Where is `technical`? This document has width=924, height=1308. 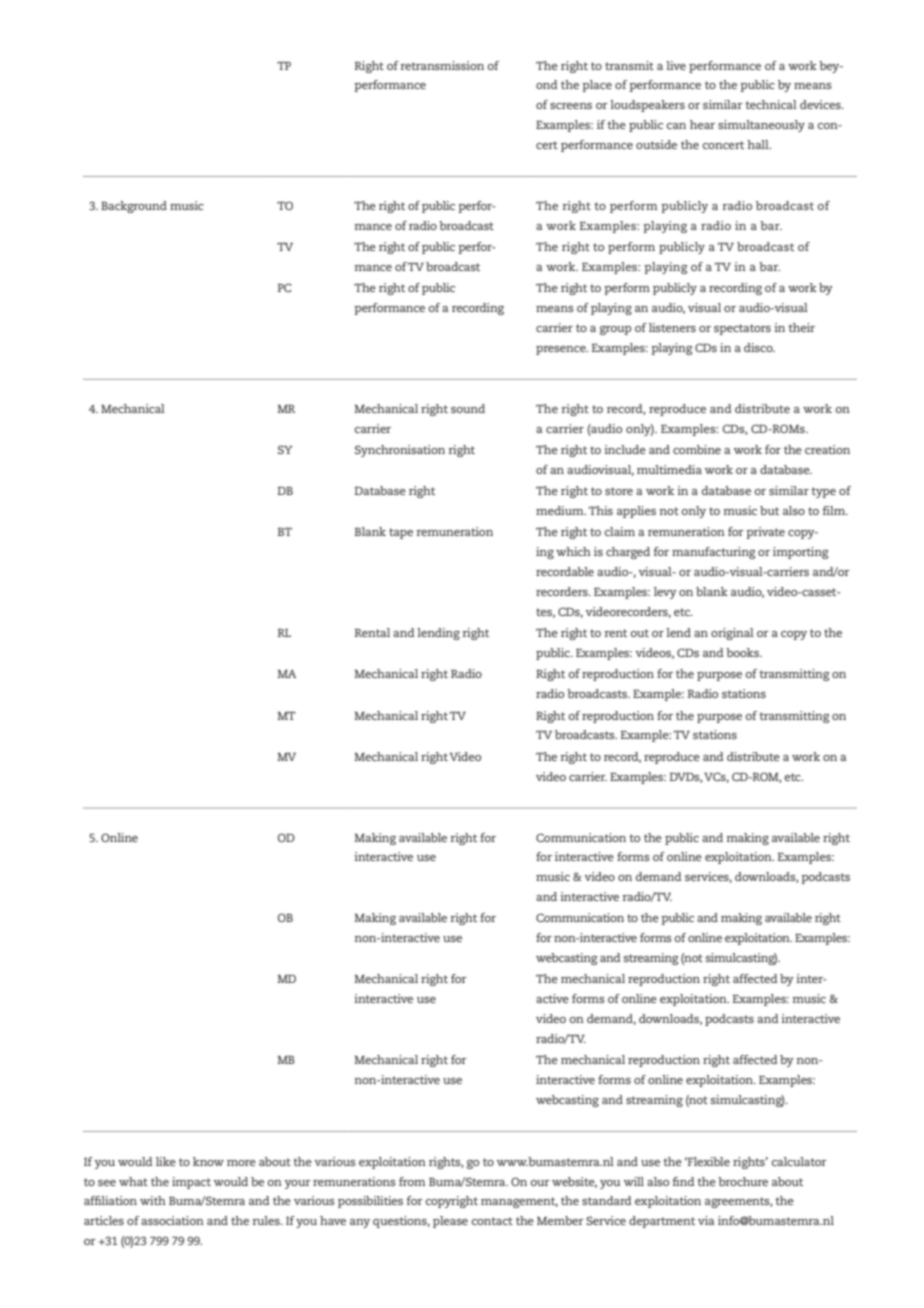
technical is located at coordinates (771, 104).
